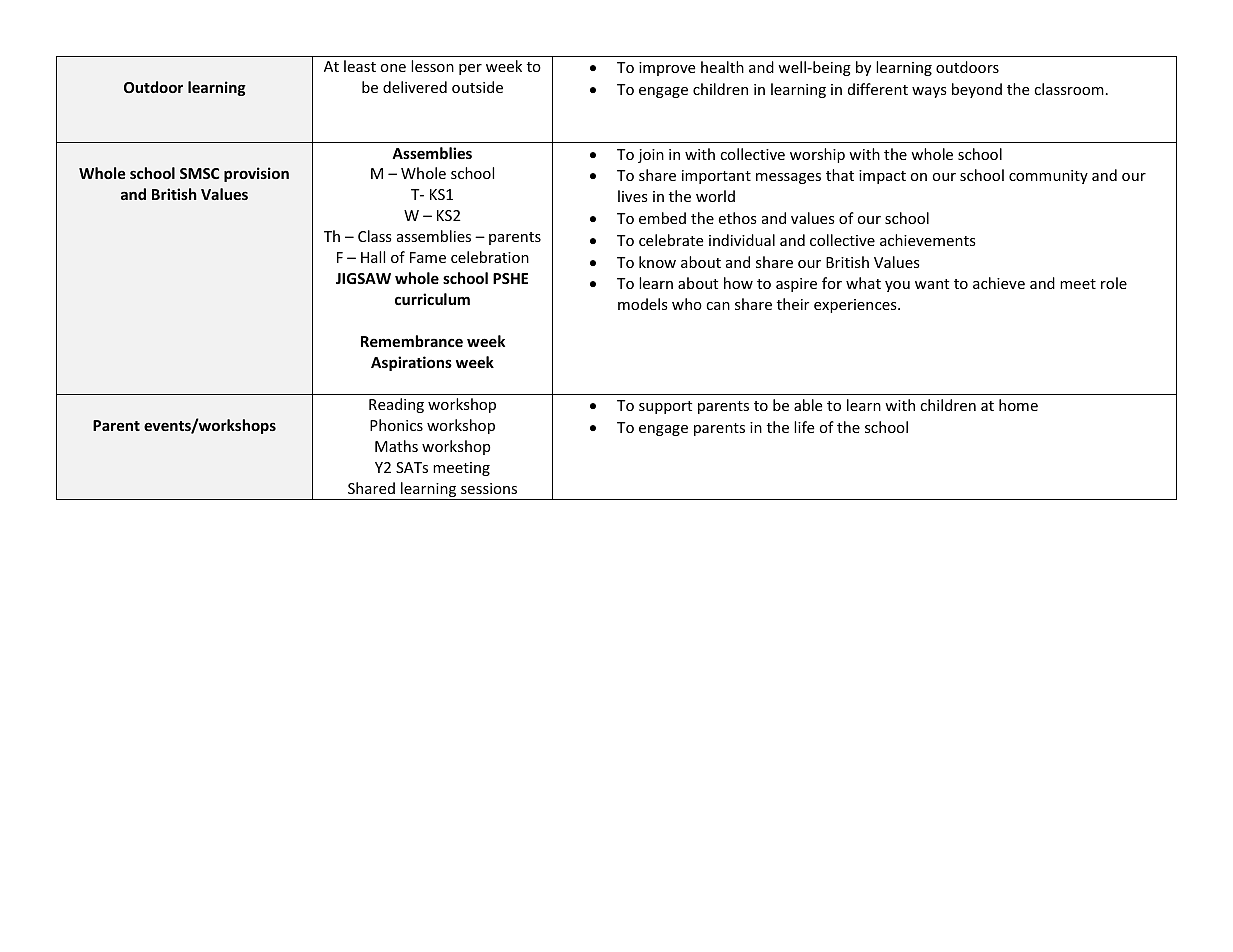 Image resolution: width=1233 pixels, height=952 pixels. I want to click on how, so click(738, 283).
